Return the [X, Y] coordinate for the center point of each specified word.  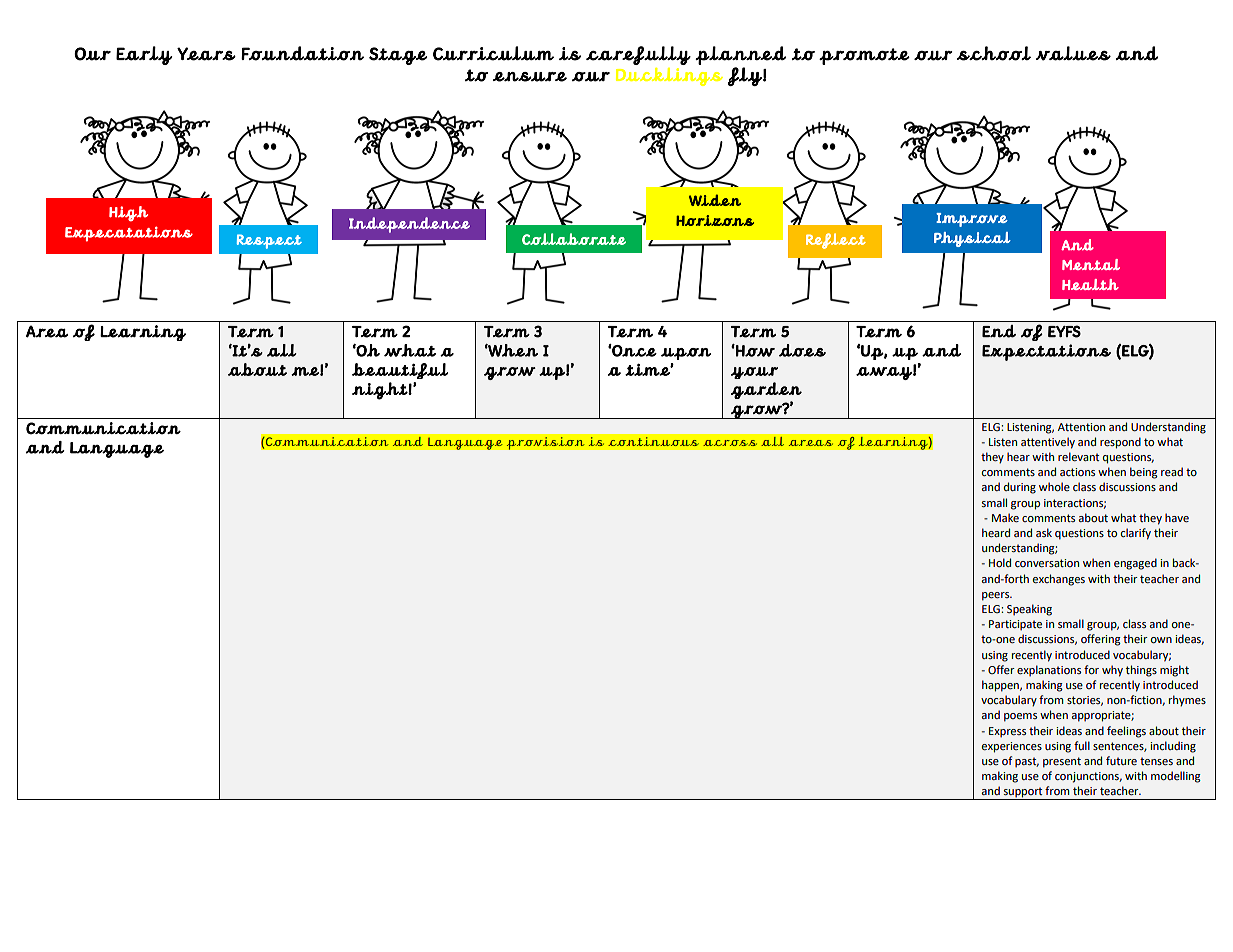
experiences [1012, 747]
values [1073, 53]
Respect [269, 241]
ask [1044, 532]
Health [1090, 284]
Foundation [302, 53]
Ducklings [669, 77]
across [730, 443]
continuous [653, 441]
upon [686, 354]
